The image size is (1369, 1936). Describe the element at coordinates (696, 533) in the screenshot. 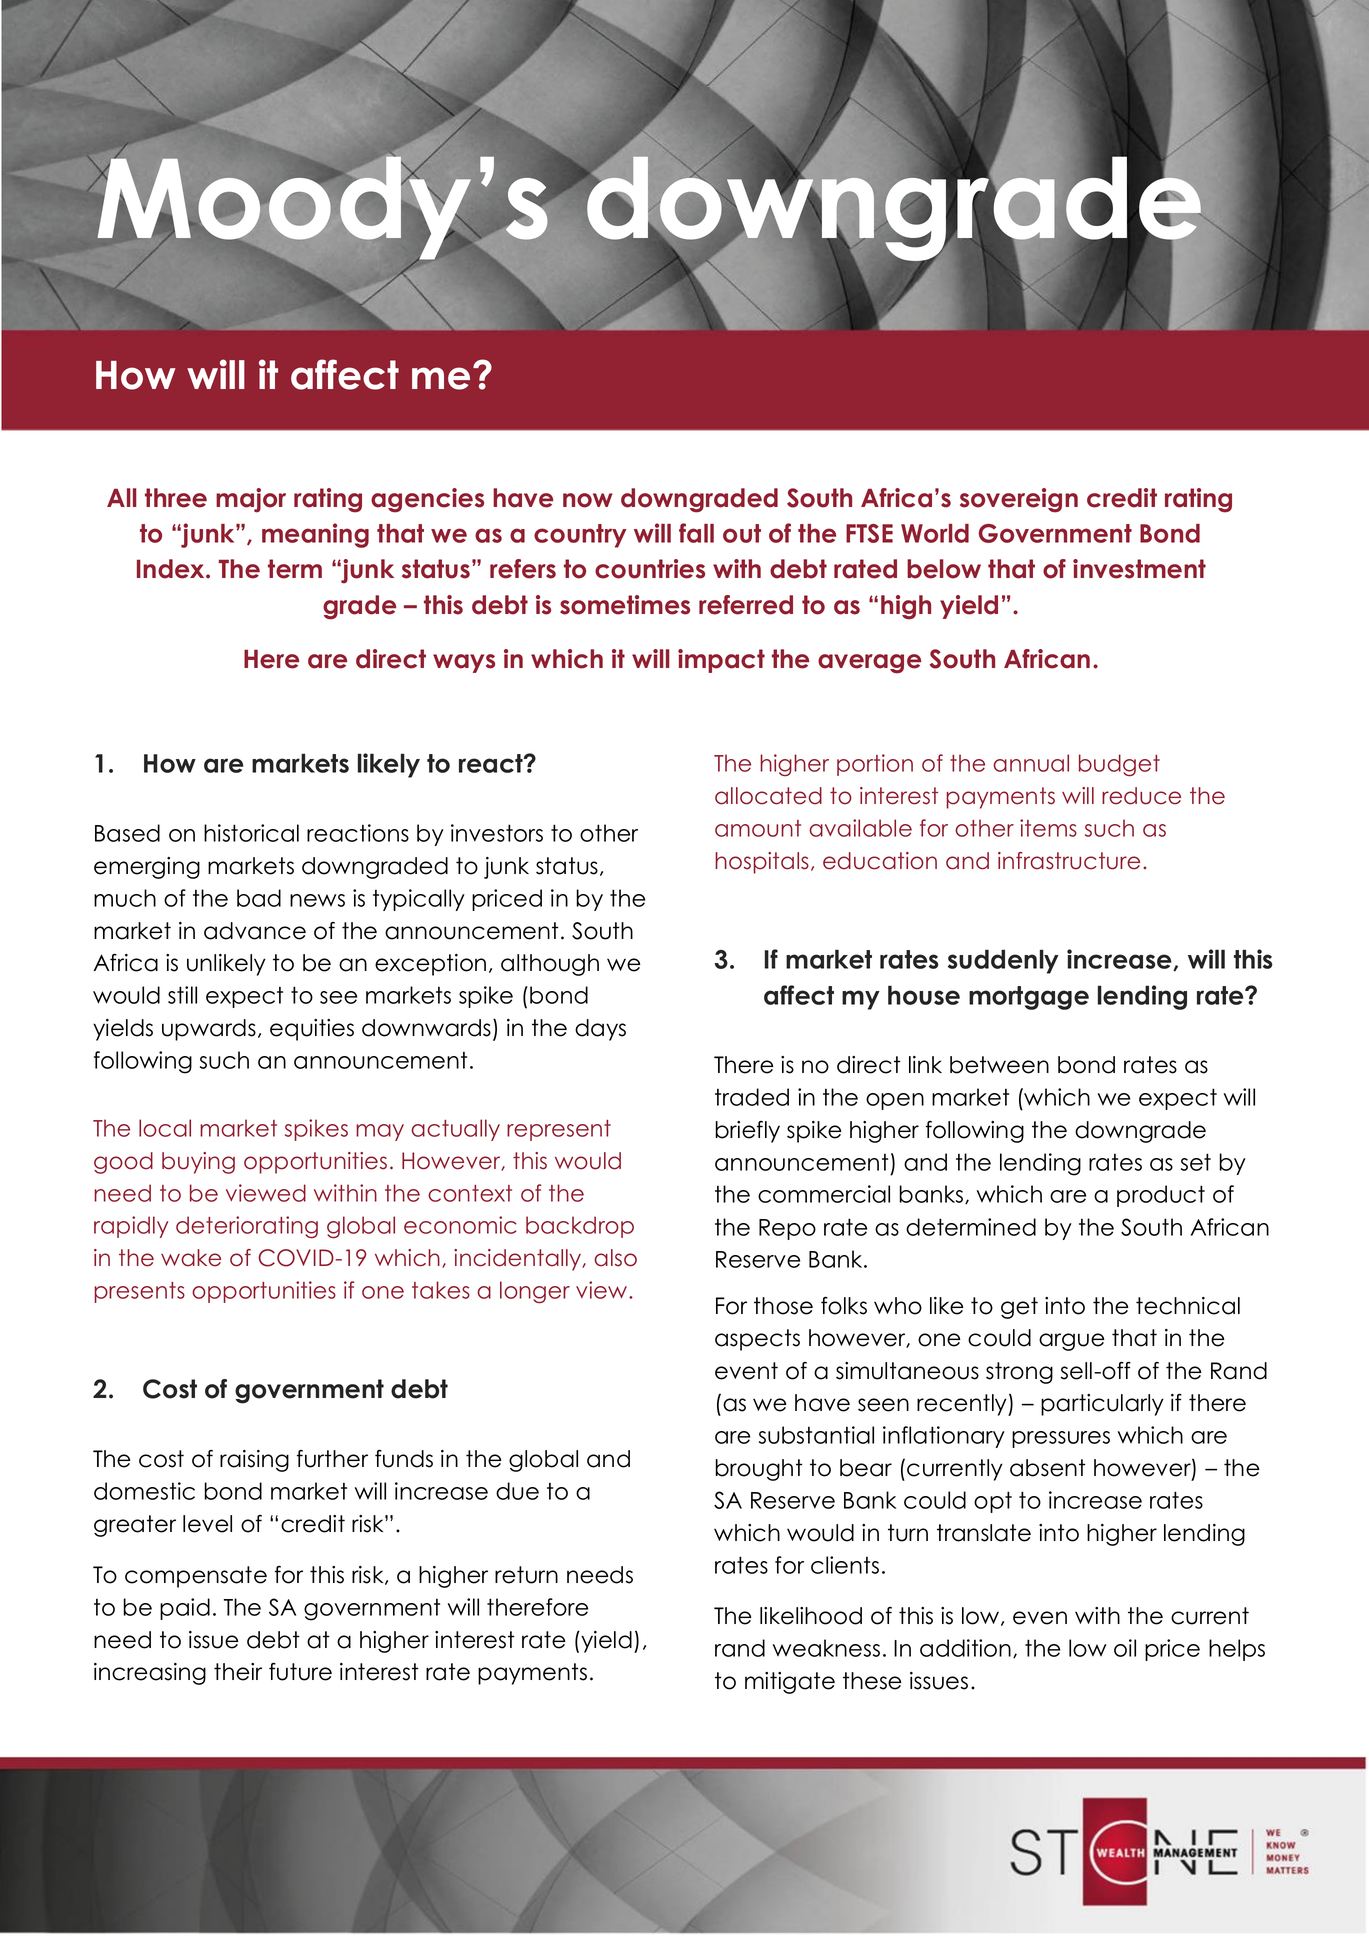

I see `fall` at that location.
